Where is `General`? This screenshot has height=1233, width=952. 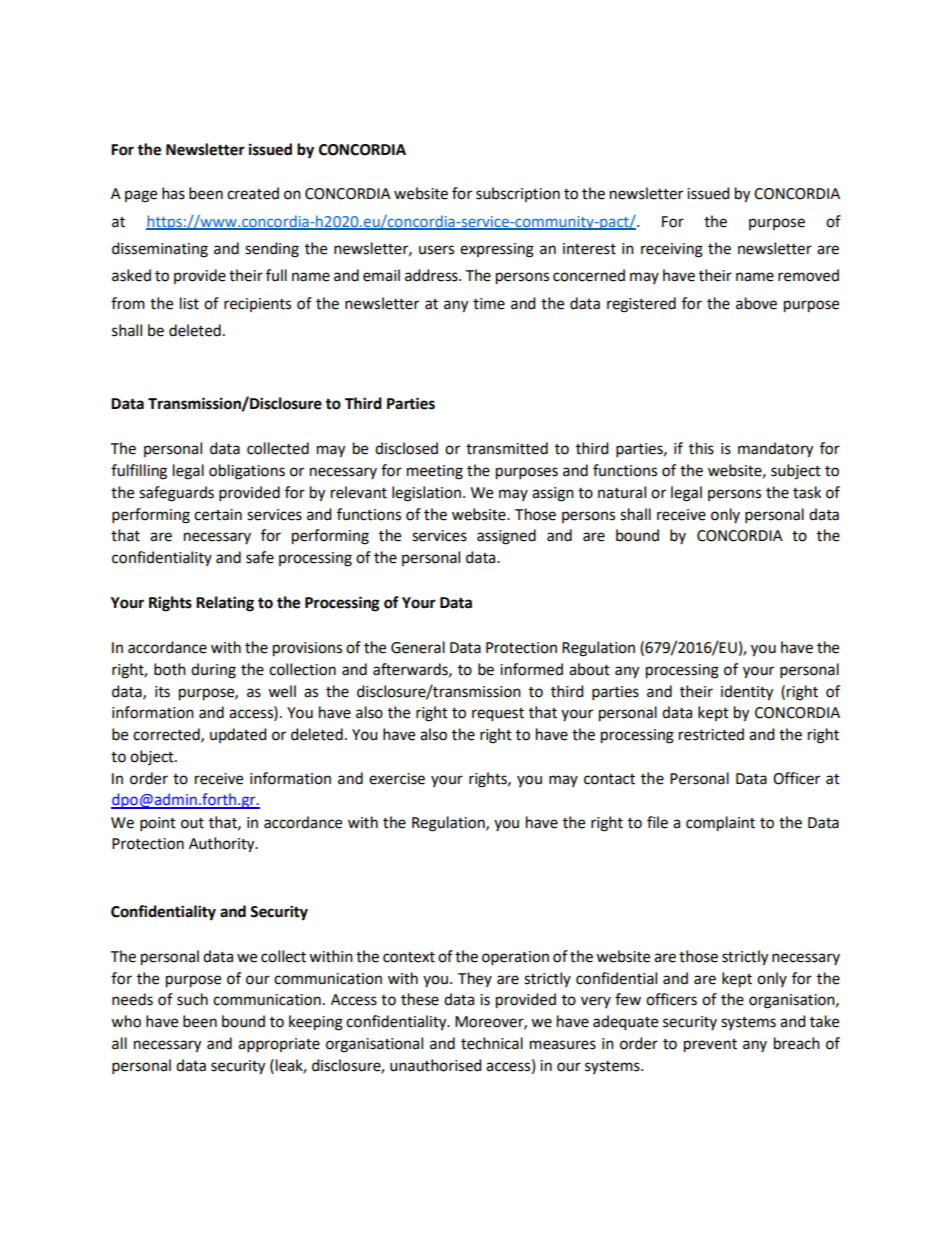 General is located at coordinates (418, 647).
